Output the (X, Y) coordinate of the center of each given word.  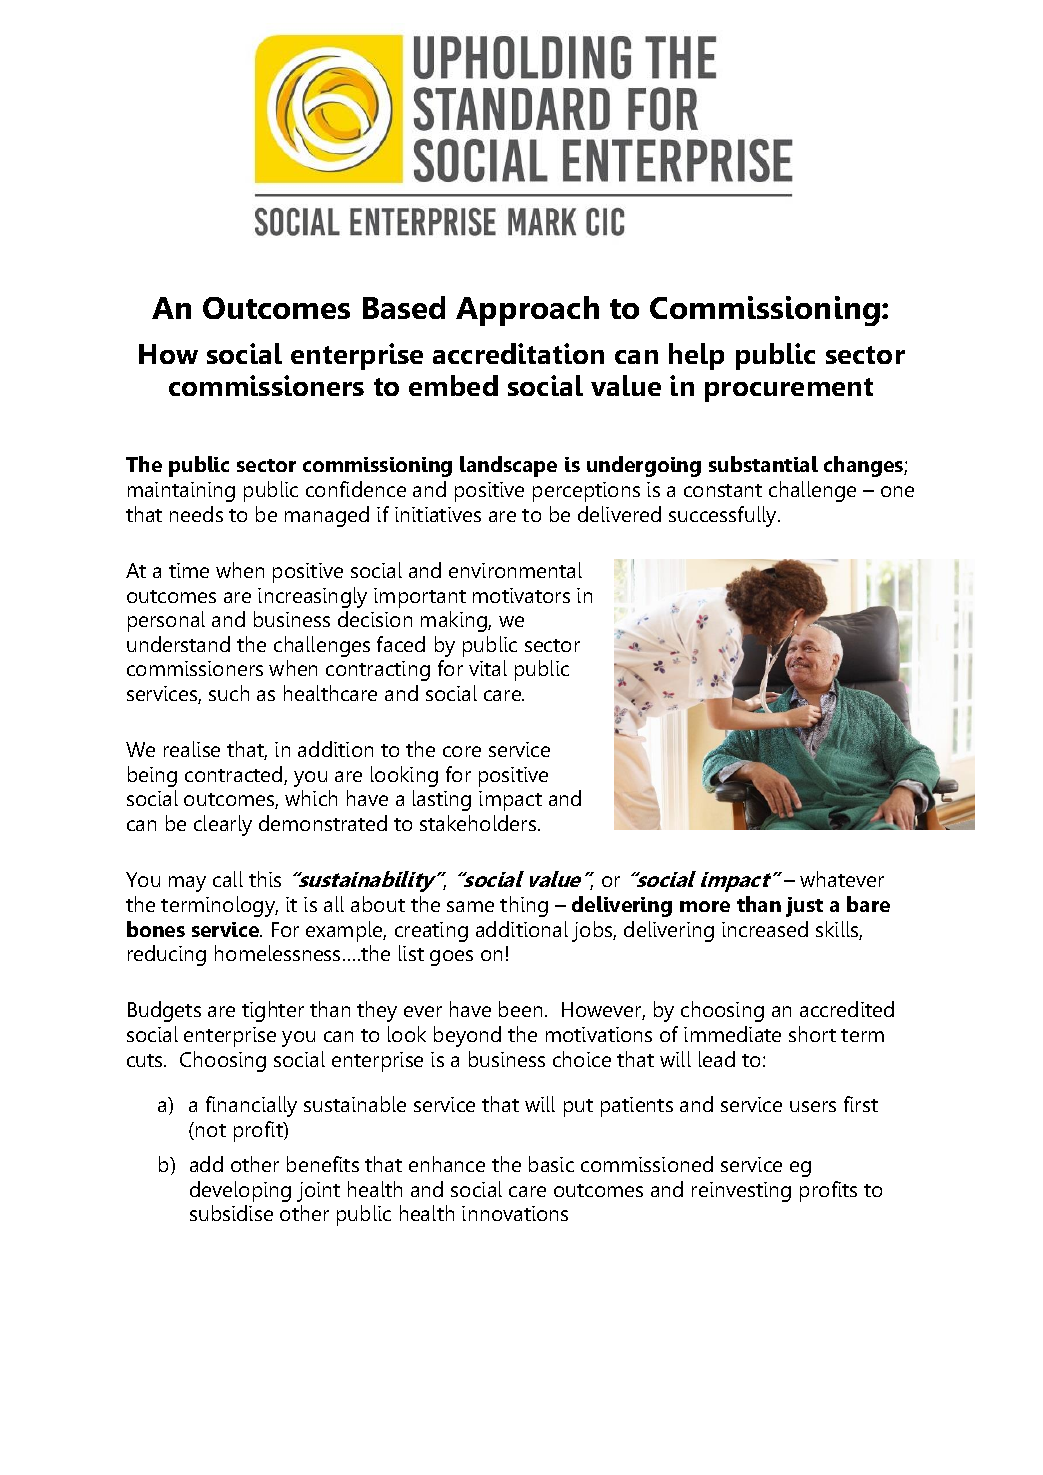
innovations (515, 1213)
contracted (235, 775)
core (462, 751)
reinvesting (741, 1192)
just (804, 907)
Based (404, 307)
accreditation (518, 353)
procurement (789, 390)
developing (240, 1191)
